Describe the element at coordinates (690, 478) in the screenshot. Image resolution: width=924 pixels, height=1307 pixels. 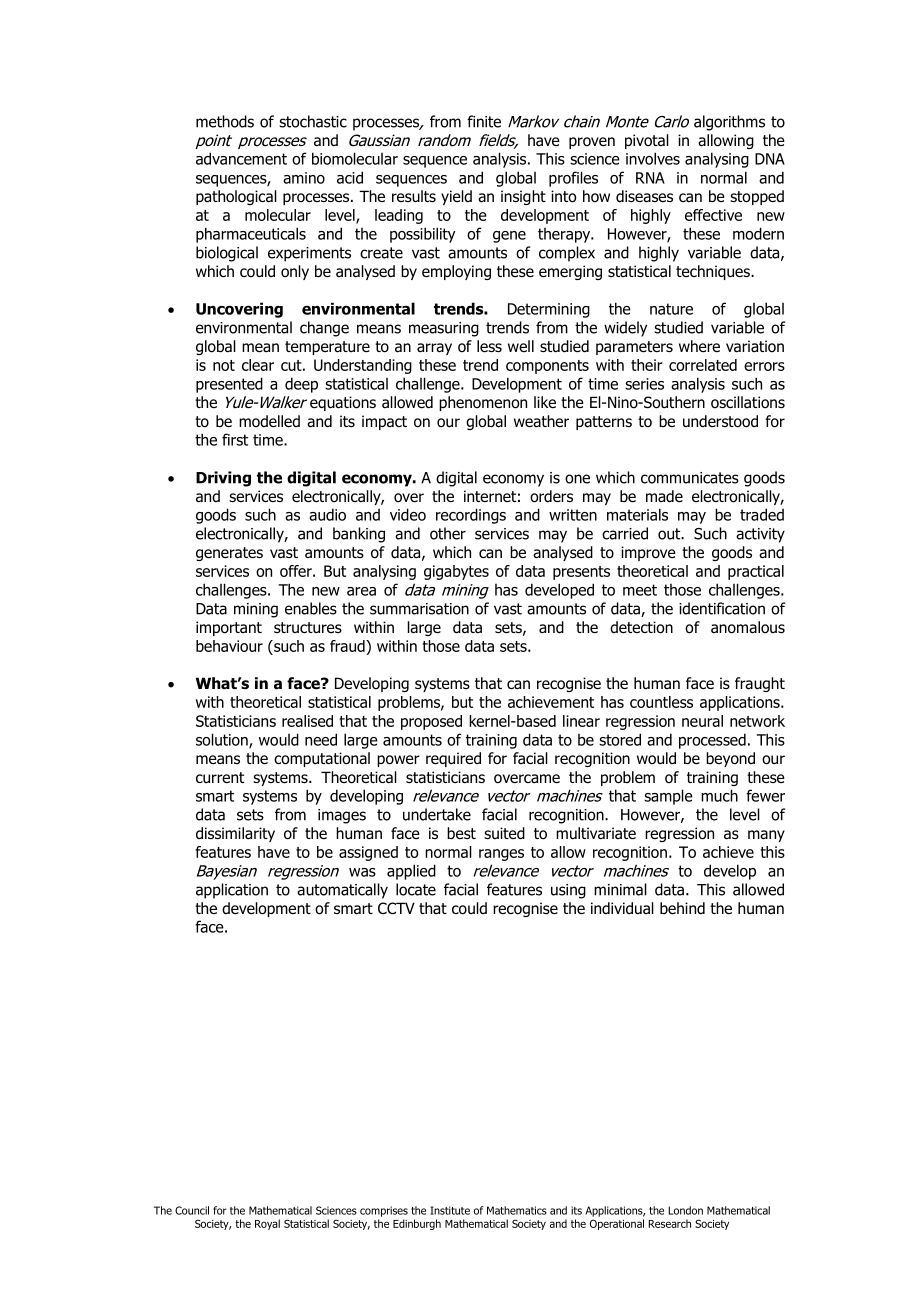
I see `communicates` at that location.
